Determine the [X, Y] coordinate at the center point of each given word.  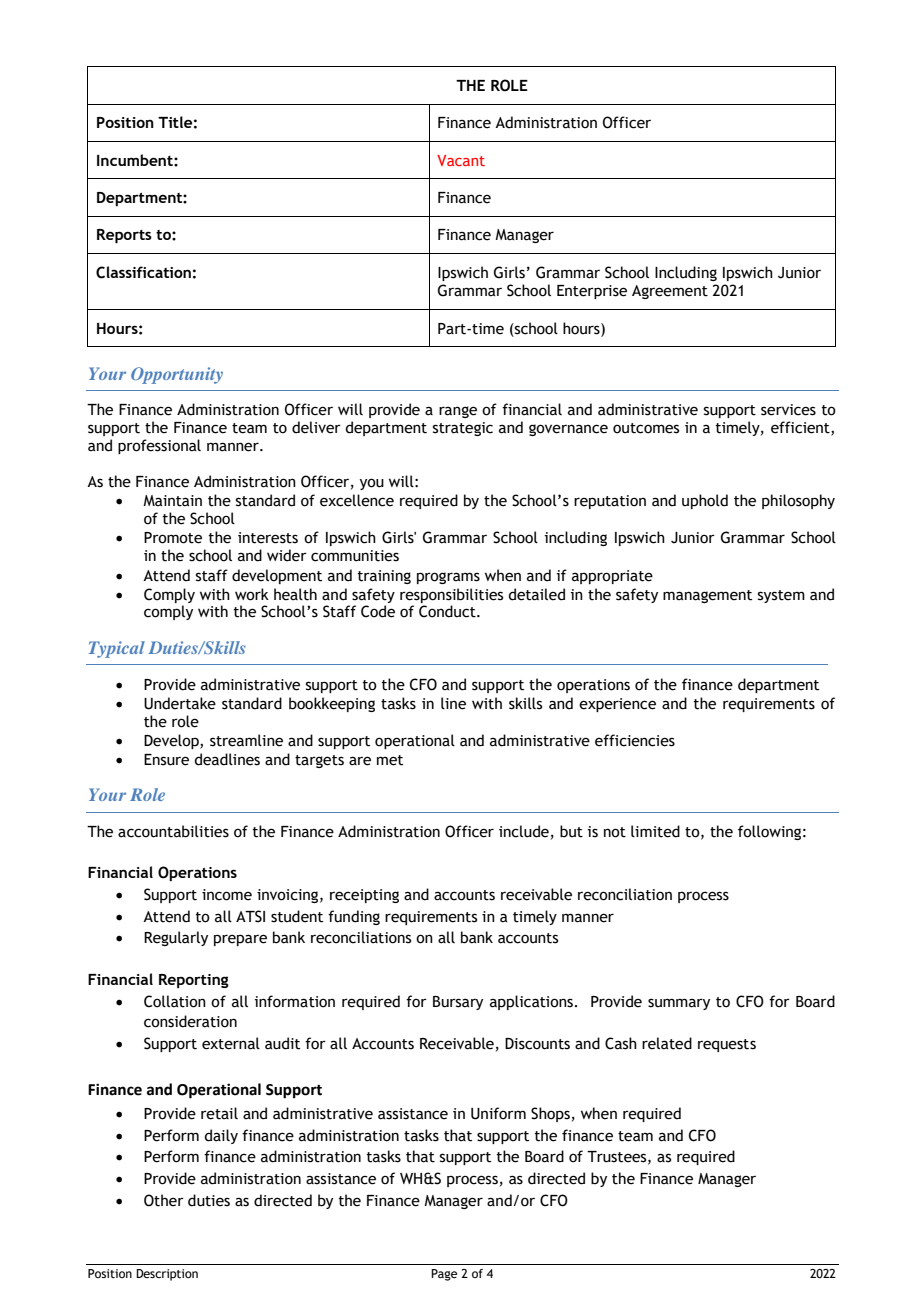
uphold [705, 501]
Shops [550, 1114]
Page [444, 1275]
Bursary [458, 1003]
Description [167, 1275]
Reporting [194, 981]
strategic [463, 429]
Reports [124, 236]
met [390, 760]
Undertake [180, 703]
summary [679, 1004]
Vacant [461, 160]
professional [159, 446]
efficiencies [635, 740]
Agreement [670, 292]
